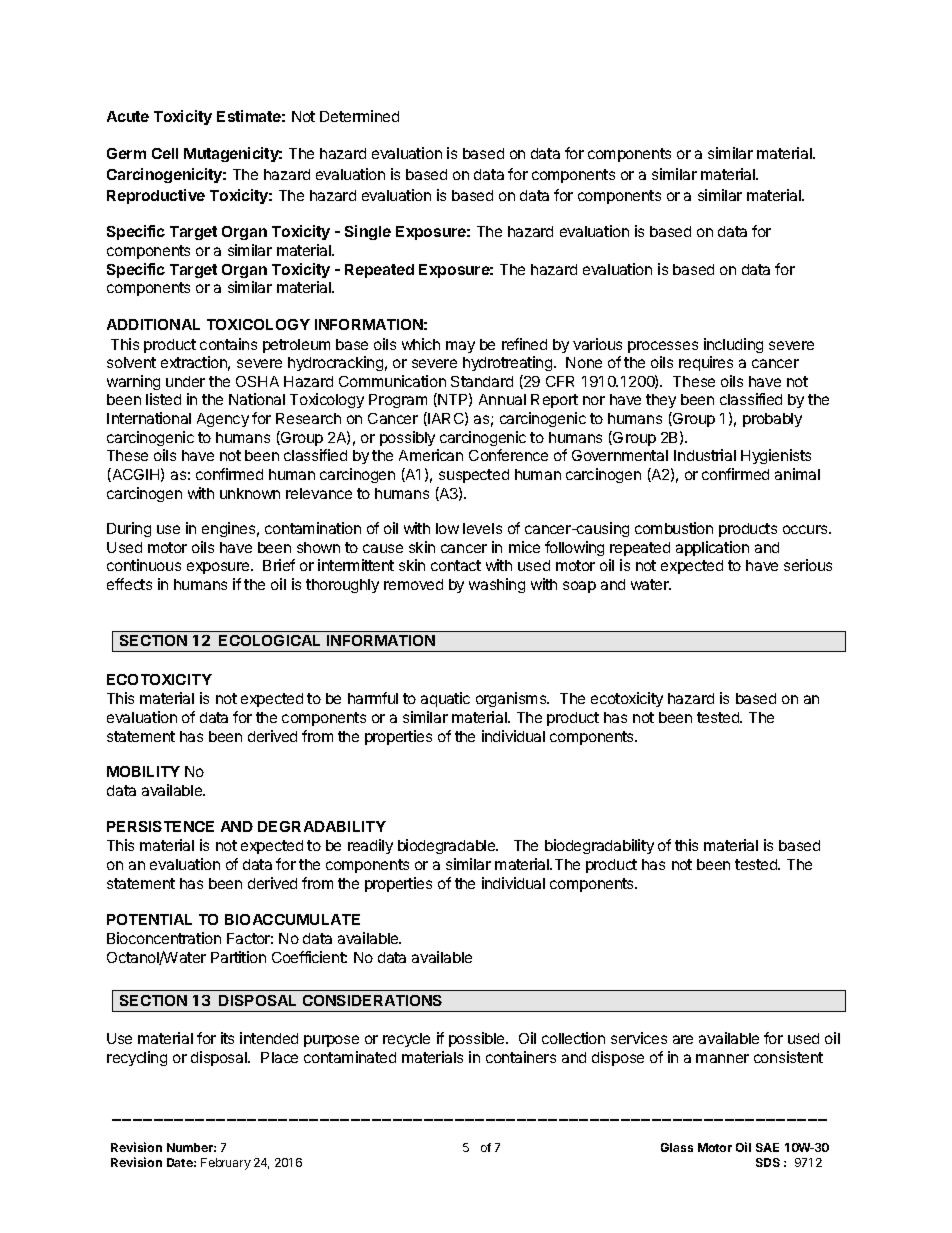  What do you see at coordinates (712, 548) in the image?
I see `application` at bounding box center [712, 548].
